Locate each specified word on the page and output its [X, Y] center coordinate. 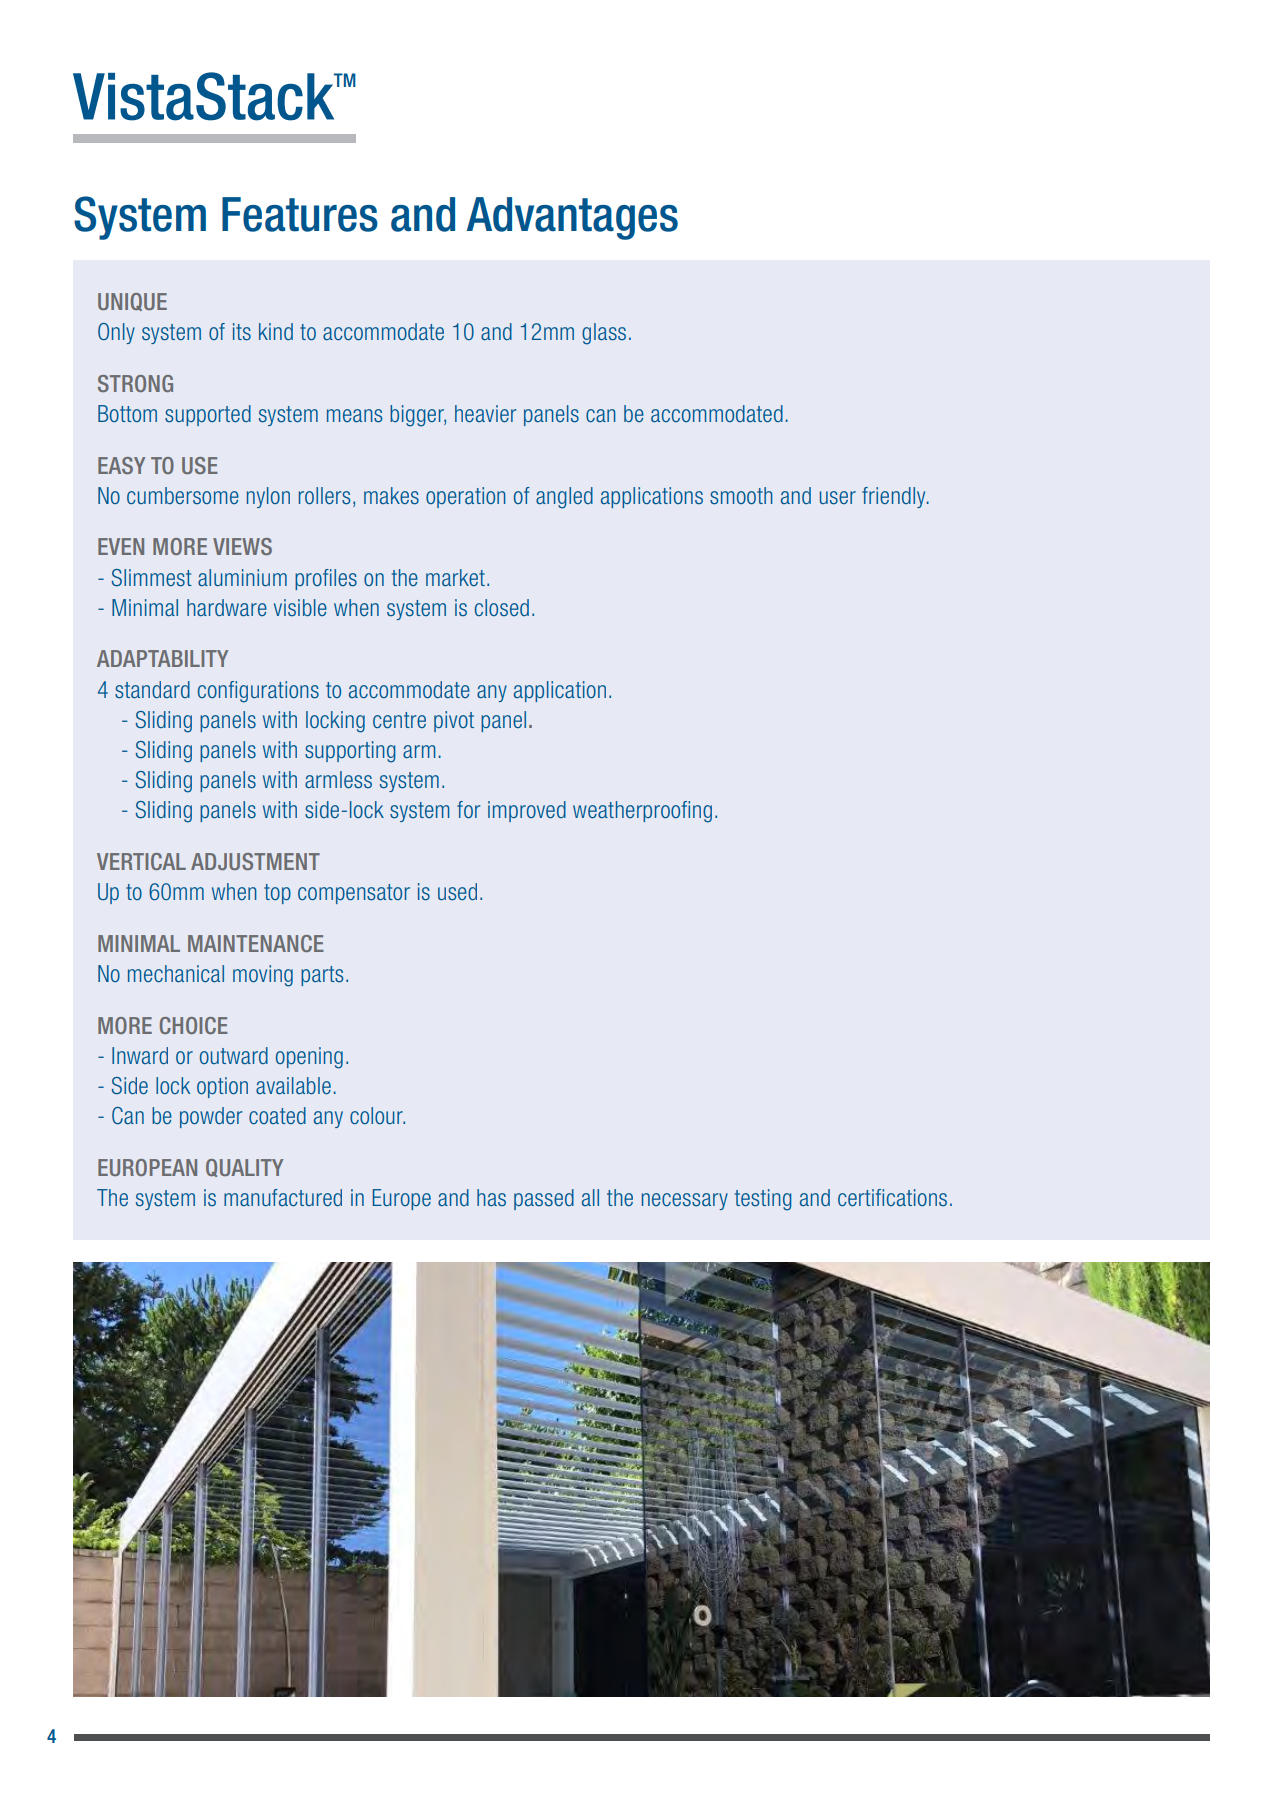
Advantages [572, 218]
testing [763, 1200]
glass [604, 334]
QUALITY [244, 1168]
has [491, 1197]
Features [300, 214]
